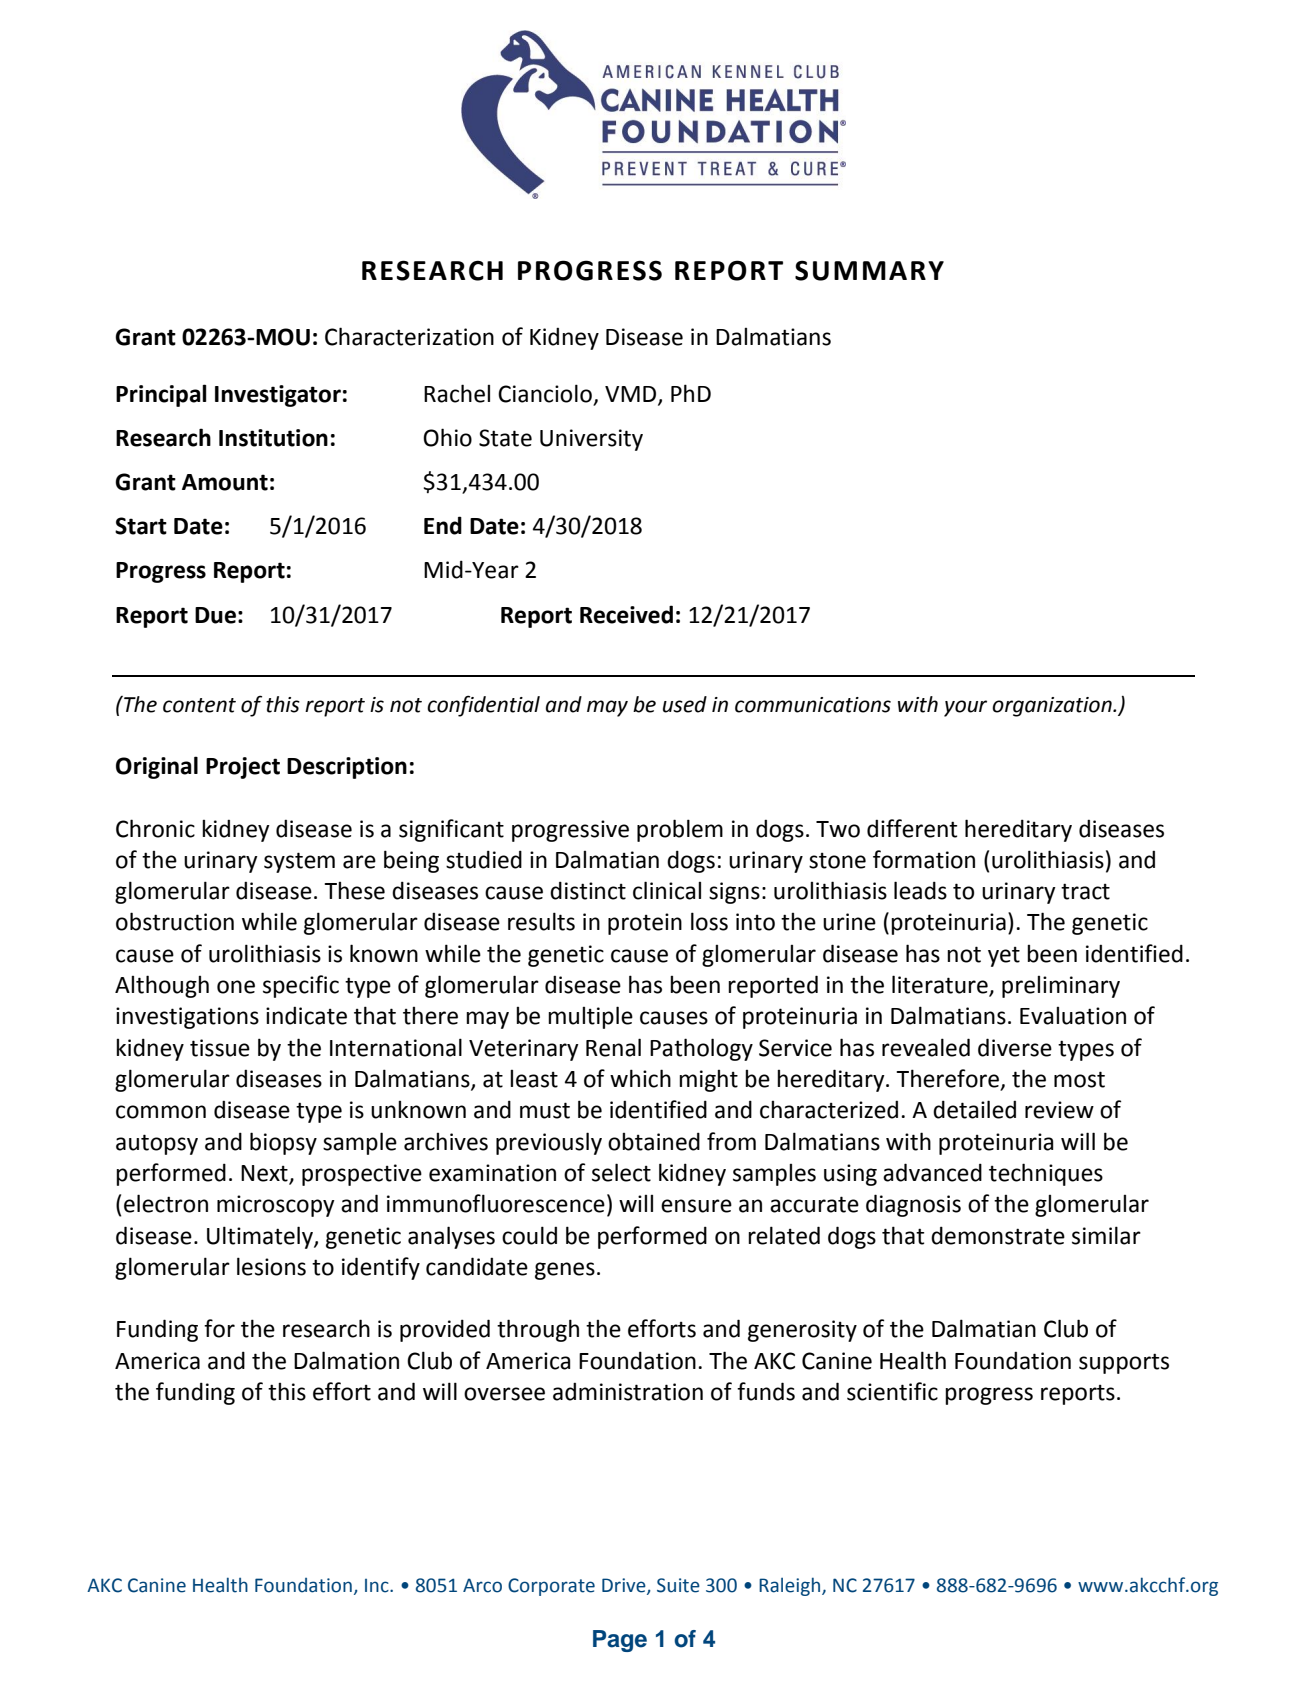 This screenshot has height=1692, width=1307. I want to click on loss, so click(709, 921).
